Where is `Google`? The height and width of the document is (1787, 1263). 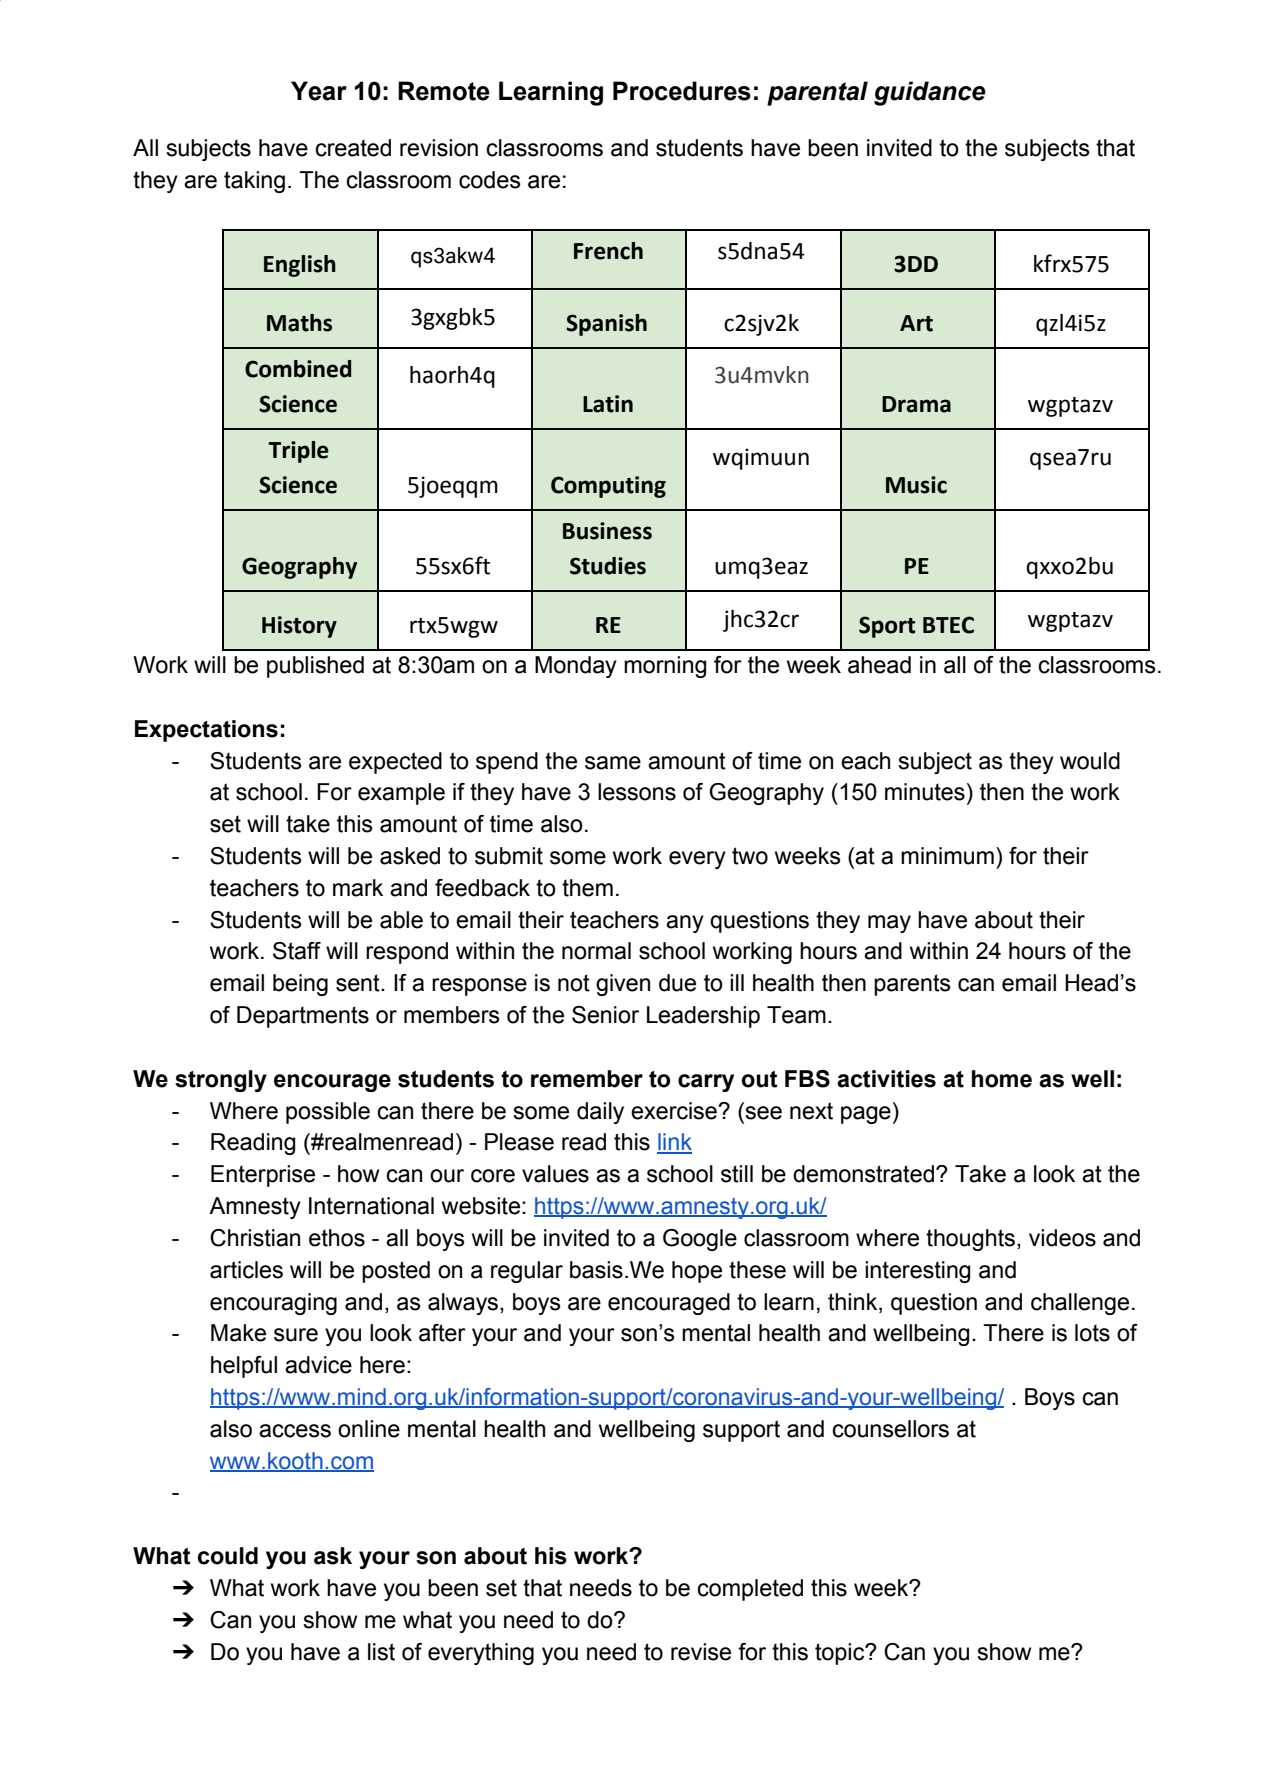 Google is located at coordinates (700, 1240).
